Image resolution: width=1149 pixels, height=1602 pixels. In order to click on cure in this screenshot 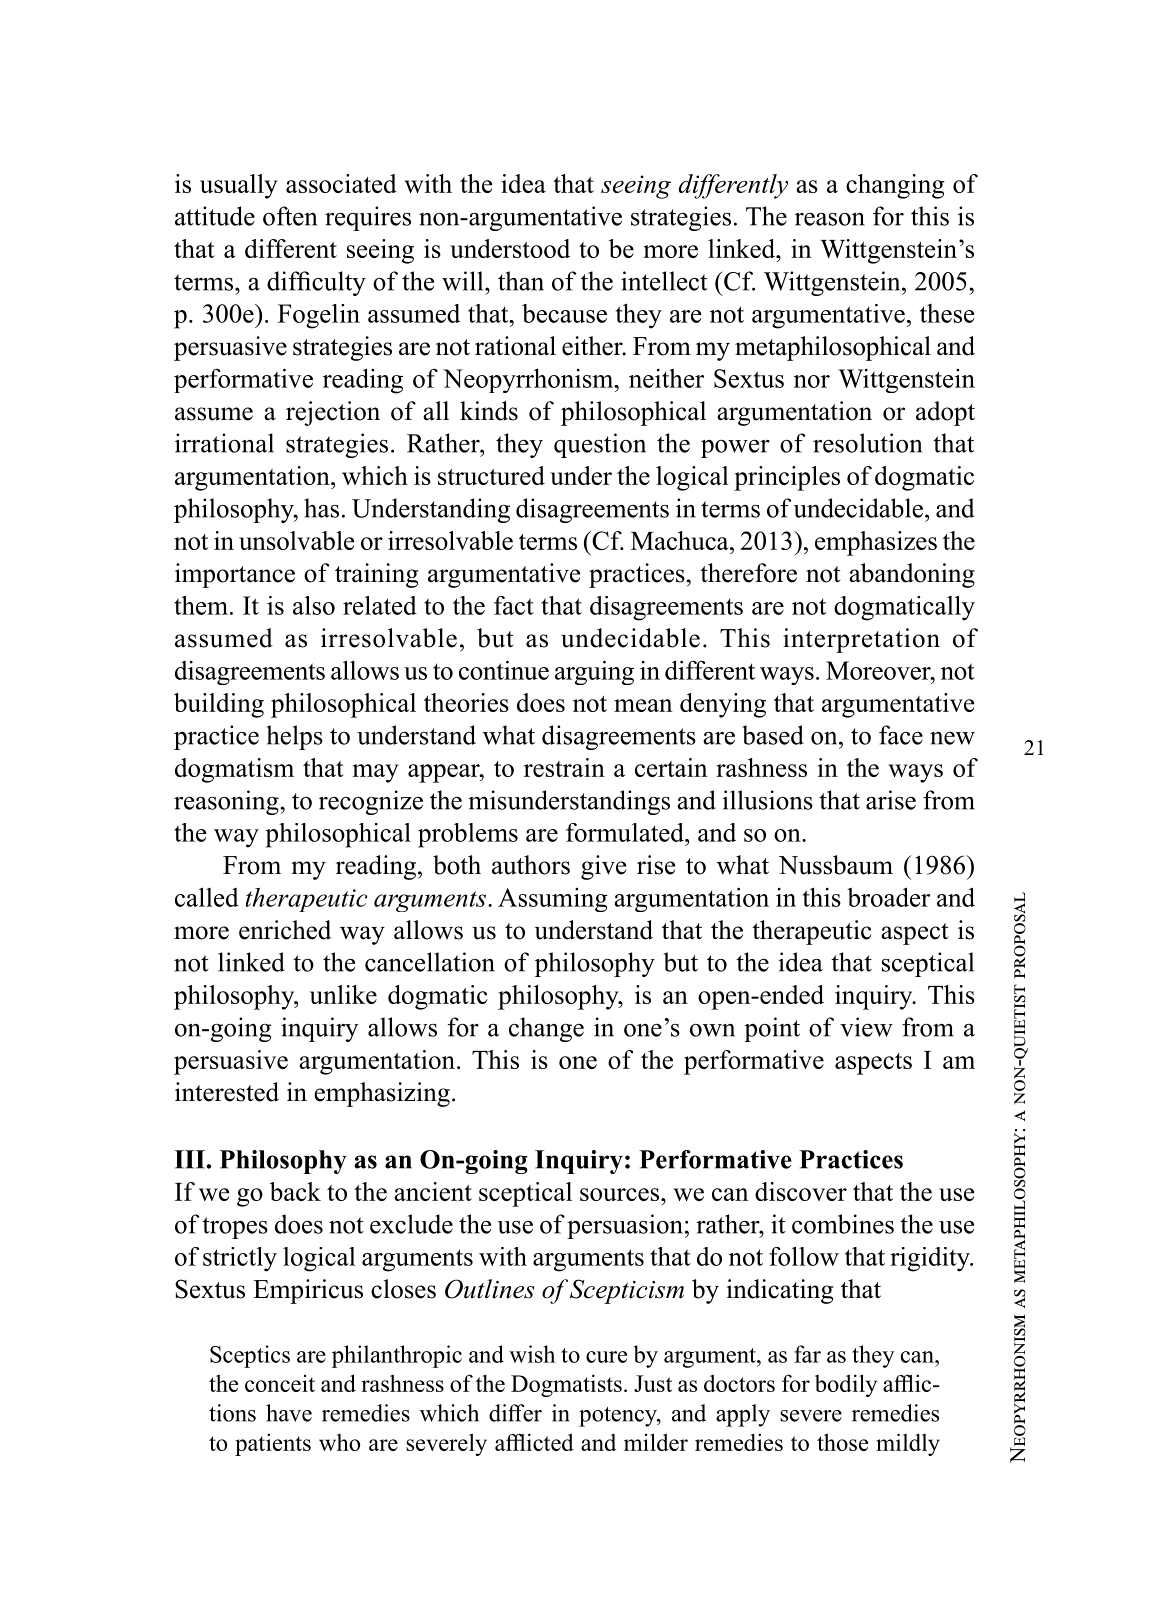, I will do `click(606, 1357)`.
